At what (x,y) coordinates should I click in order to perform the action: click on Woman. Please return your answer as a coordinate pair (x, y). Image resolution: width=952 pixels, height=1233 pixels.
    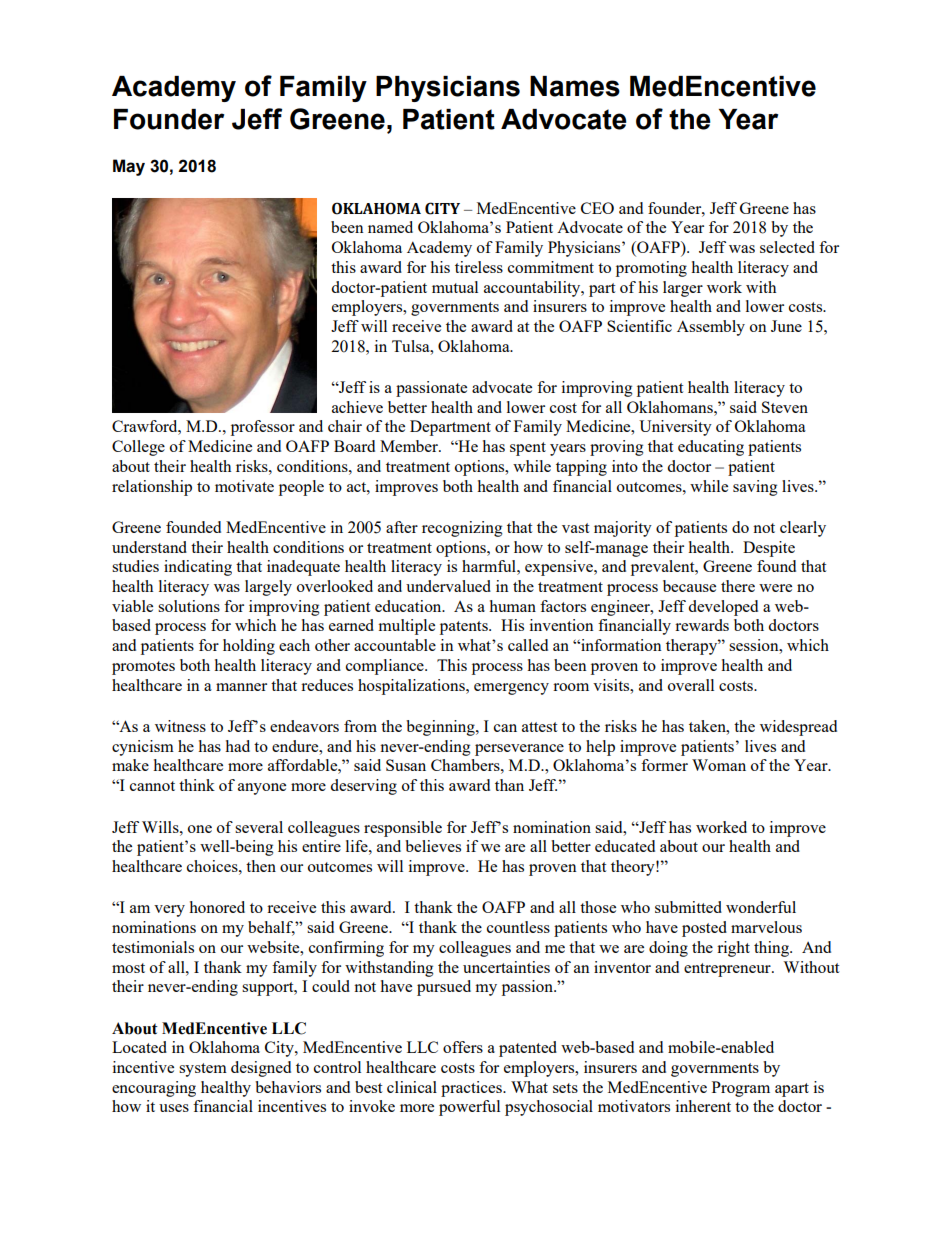
    Looking at the image, I should click on (719, 765).
